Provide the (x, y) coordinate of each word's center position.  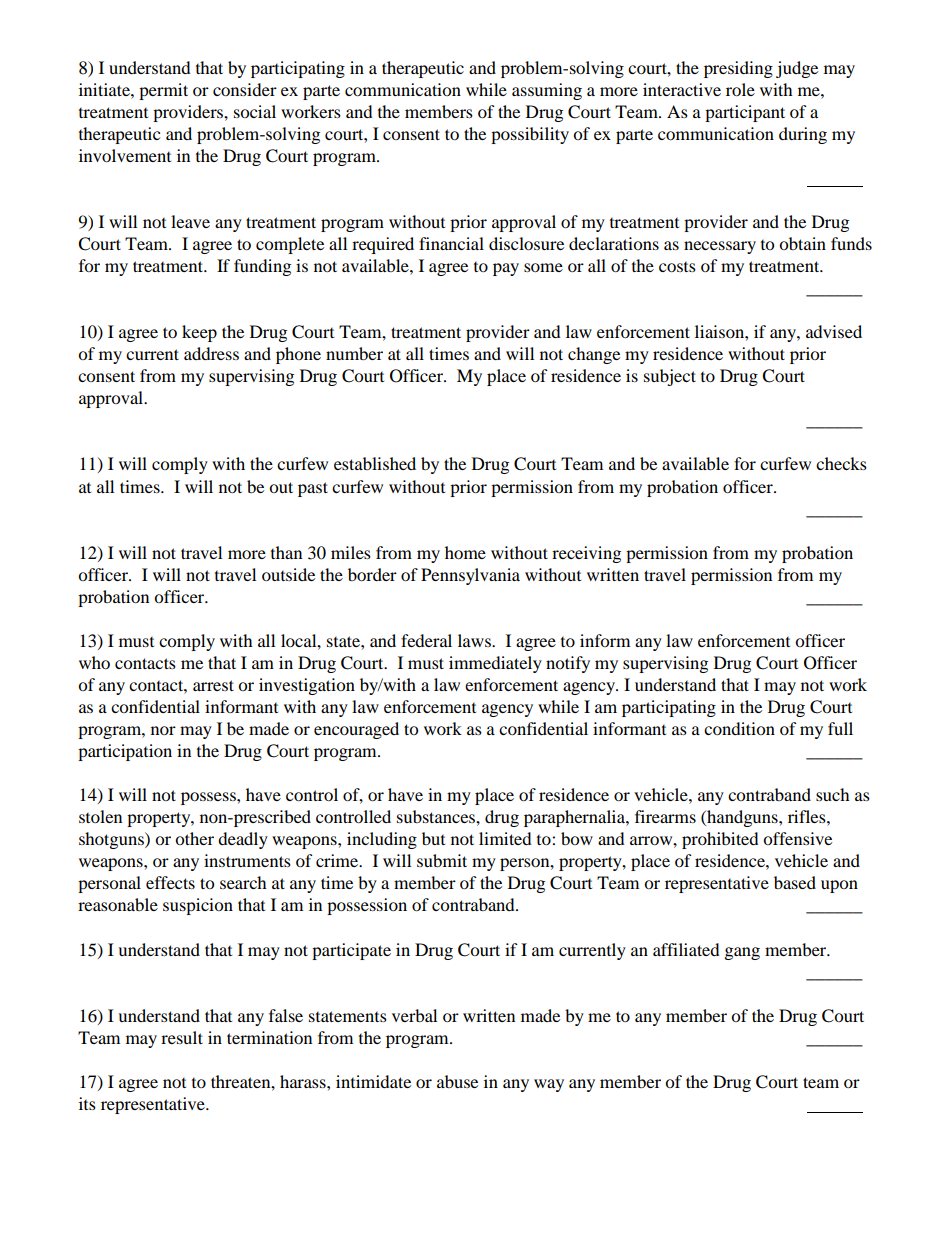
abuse (457, 1081)
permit (163, 91)
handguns (742, 818)
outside (288, 574)
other (194, 838)
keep (199, 333)
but (433, 838)
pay (506, 269)
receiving (586, 554)
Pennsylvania (470, 576)
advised (834, 331)
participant (745, 113)
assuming (547, 91)
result (182, 1037)
